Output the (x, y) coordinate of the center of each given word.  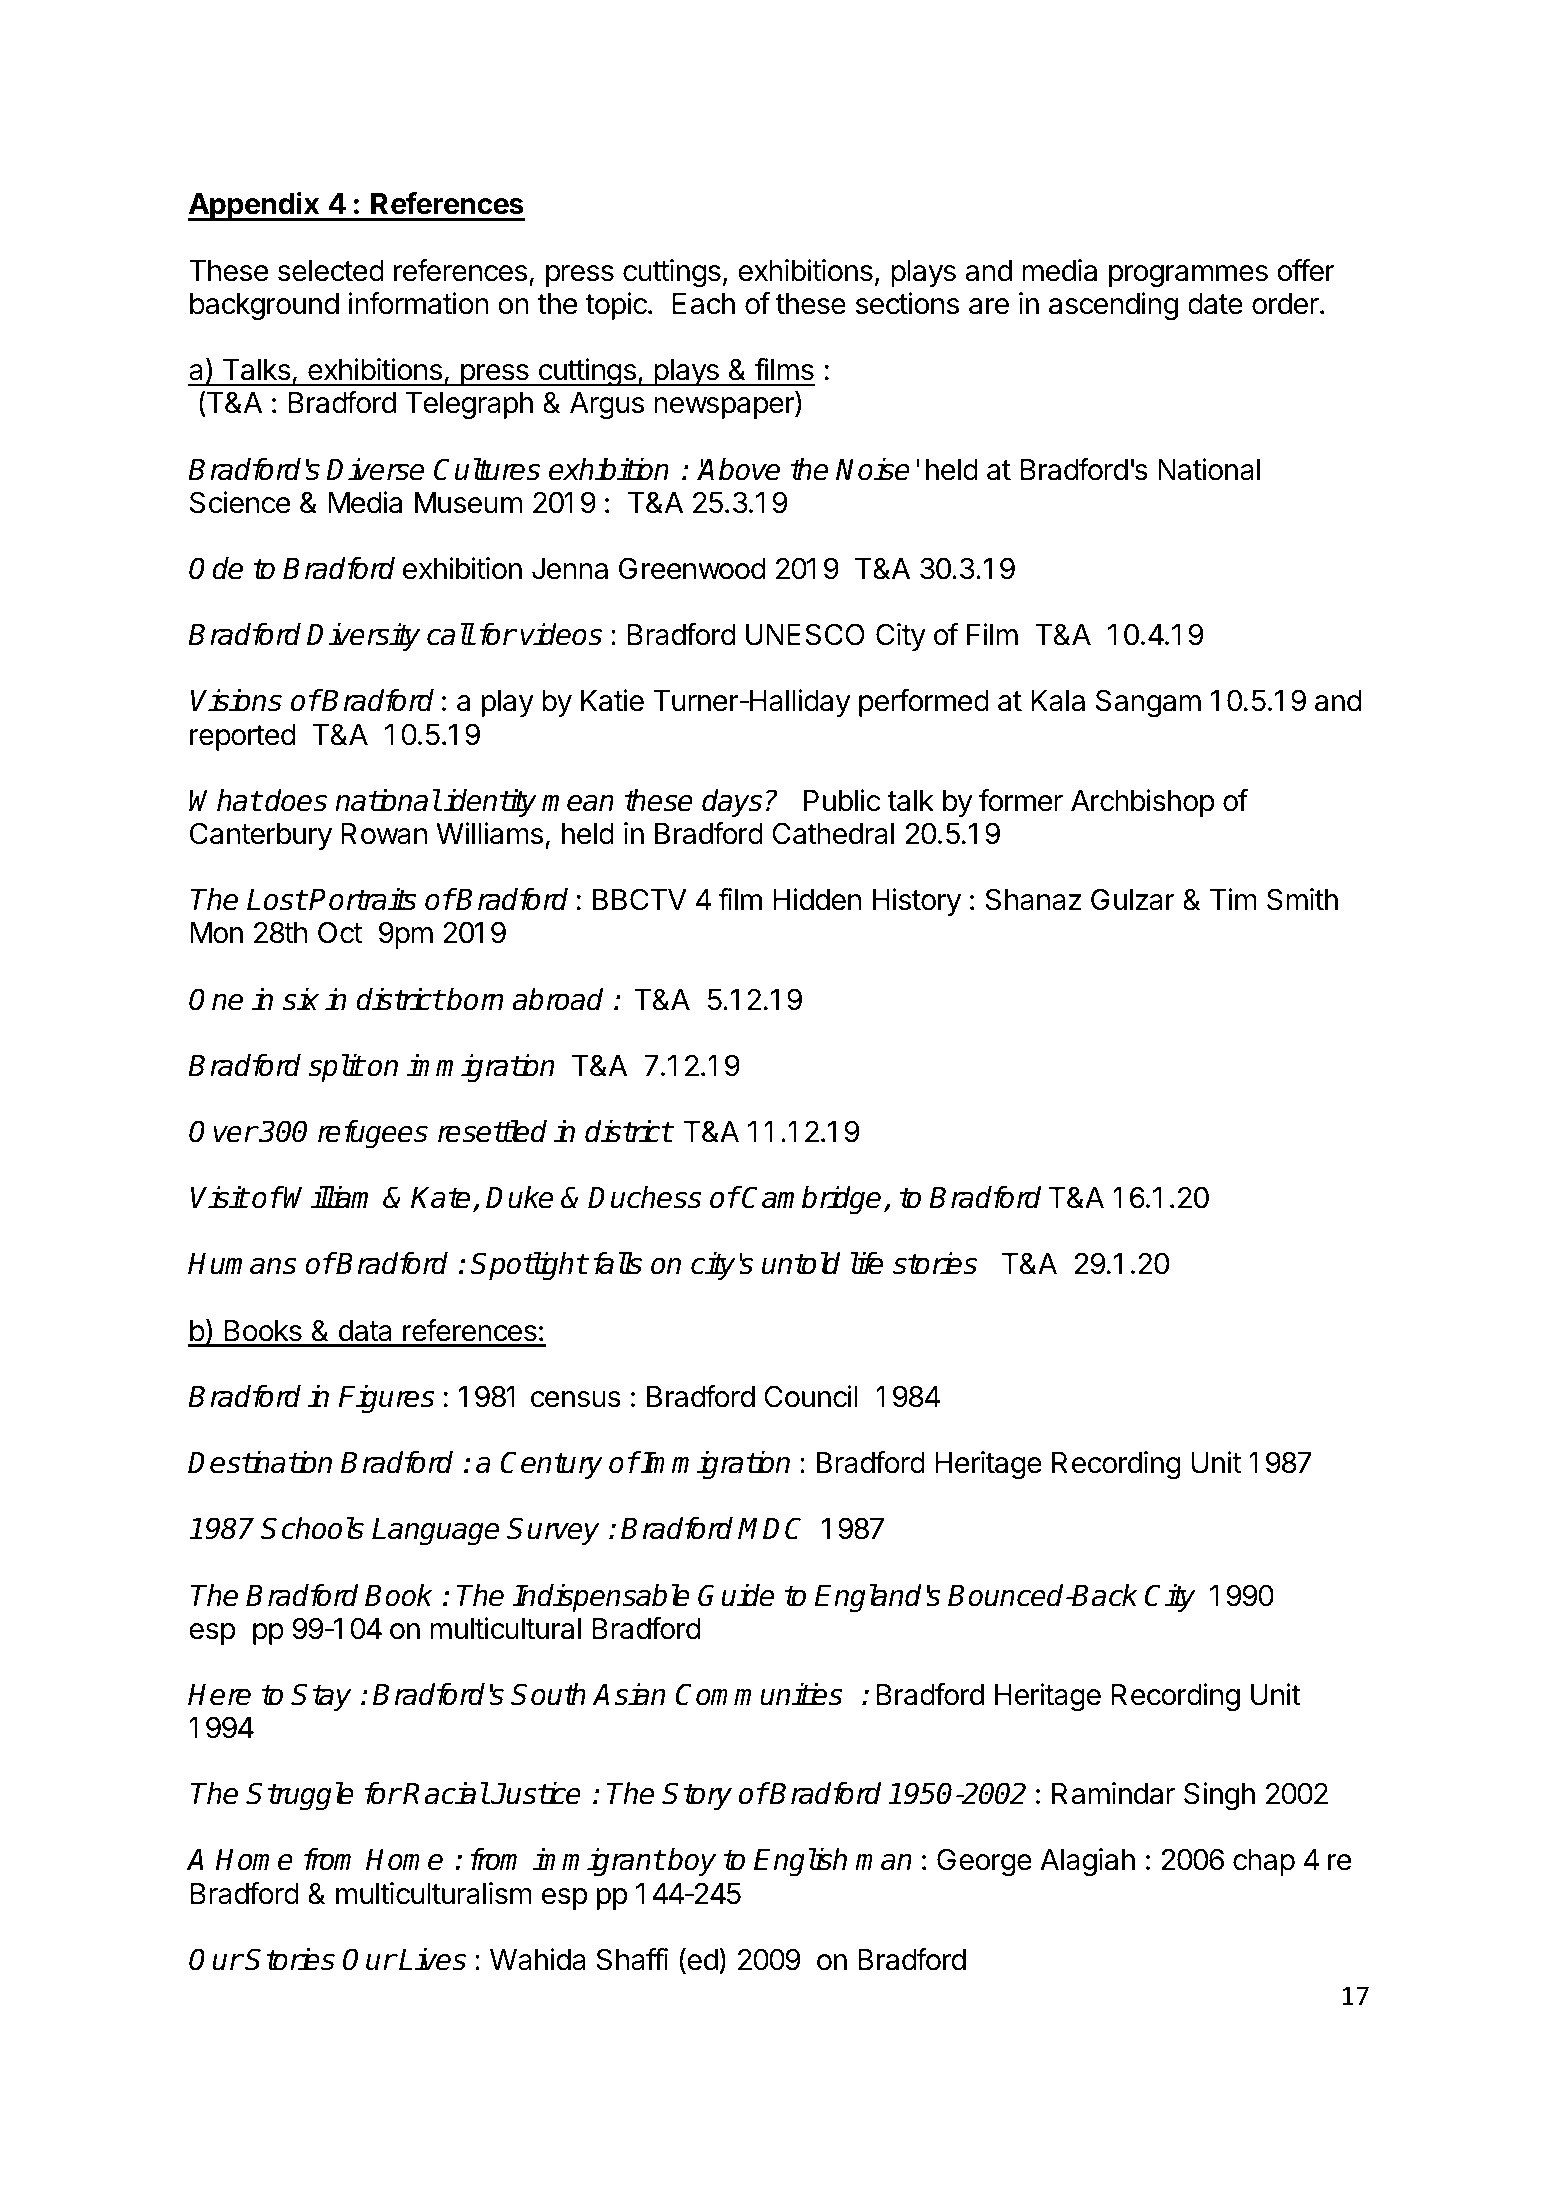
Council (811, 1396)
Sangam (1148, 703)
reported (243, 737)
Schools (312, 1528)
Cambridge (811, 1200)
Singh (1219, 1796)
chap (1264, 1862)
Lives (432, 1959)
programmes (1188, 276)
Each (703, 304)
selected (331, 271)
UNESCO (805, 634)
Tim (1233, 899)
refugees (373, 1134)
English (800, 1862)
